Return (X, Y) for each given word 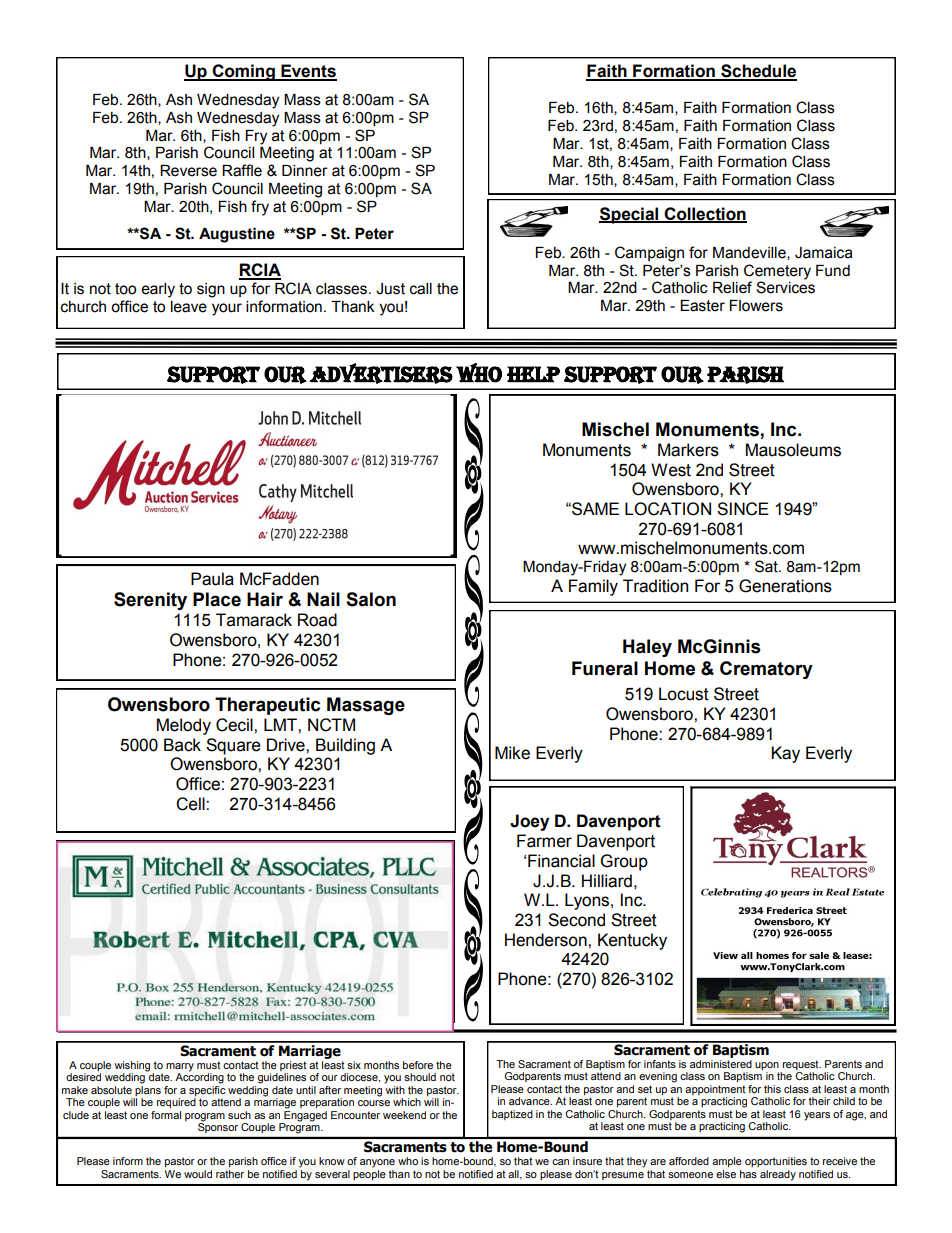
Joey (529, 822)
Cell (191, 804)
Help (533, 374)
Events (308, 72)
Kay (785, 754)
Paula (212, 579)
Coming (243, 72)
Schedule (758, 72)
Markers (688, 450)
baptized (512, 1115)
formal (166, 1115)
